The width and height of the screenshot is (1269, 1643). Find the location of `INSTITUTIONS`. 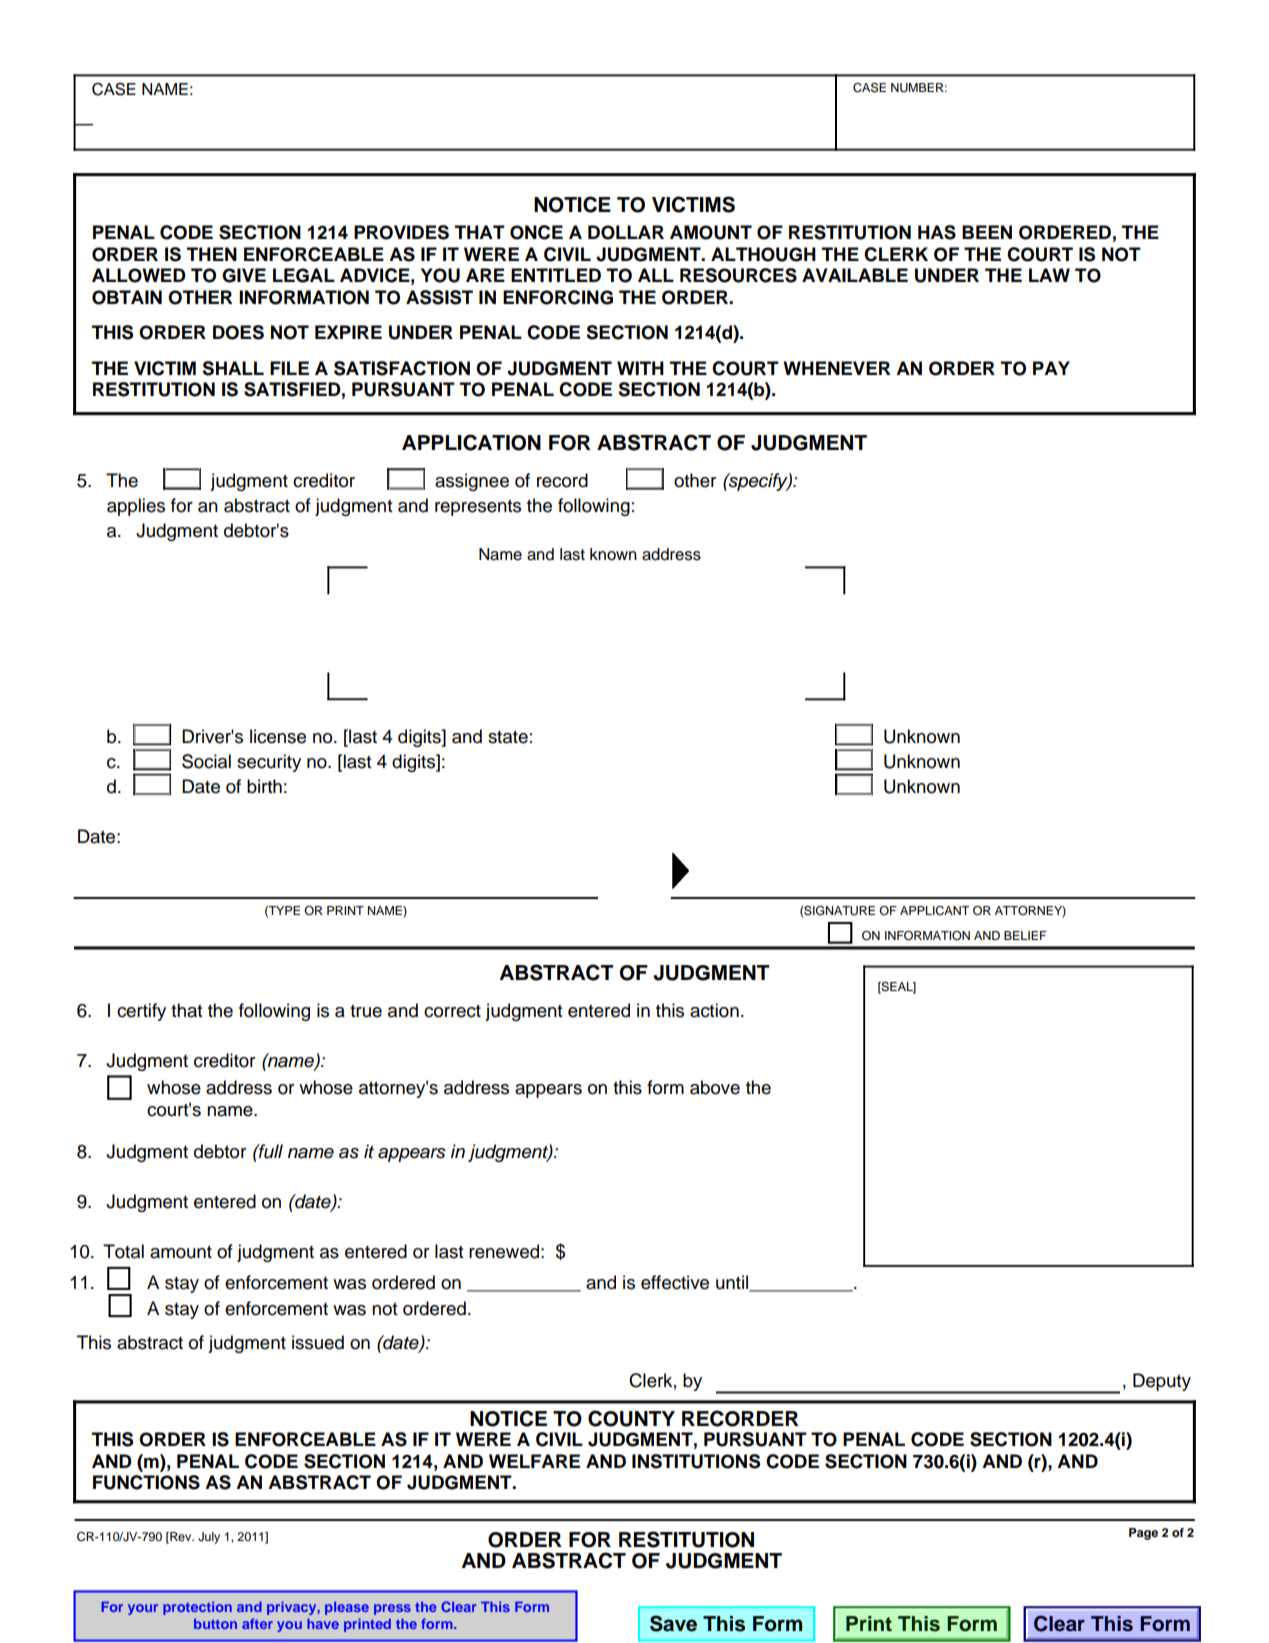

INSTITUTIONS is located at coordinates (696, 1461).
